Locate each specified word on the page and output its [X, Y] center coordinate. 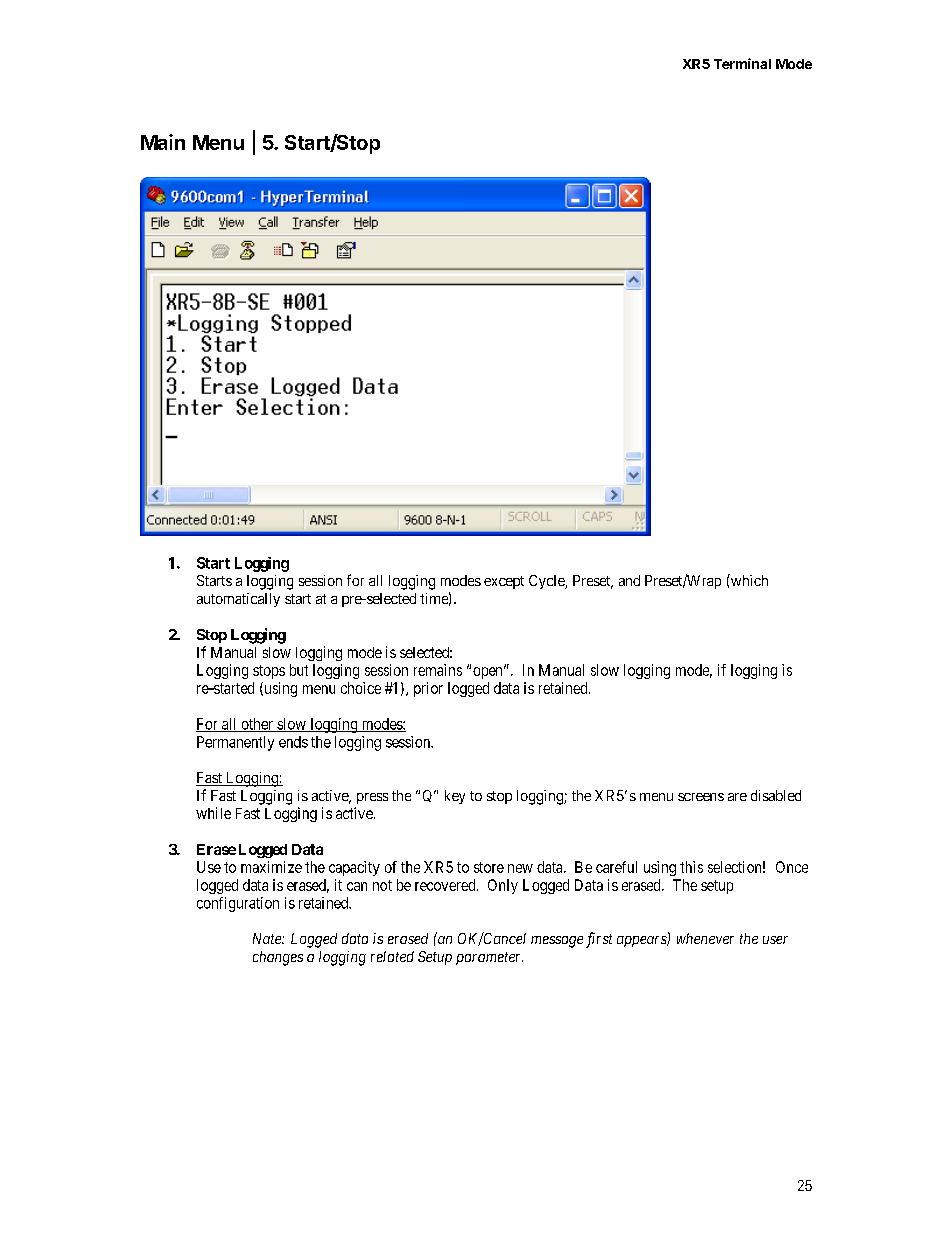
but [299, 670]
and [629, 580]
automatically [238, 600]
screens [701, 797]
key [455, 797]
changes [278, 958]
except [504, 582]
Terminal [742, 63]
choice [361, 688]
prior [428, 689]
